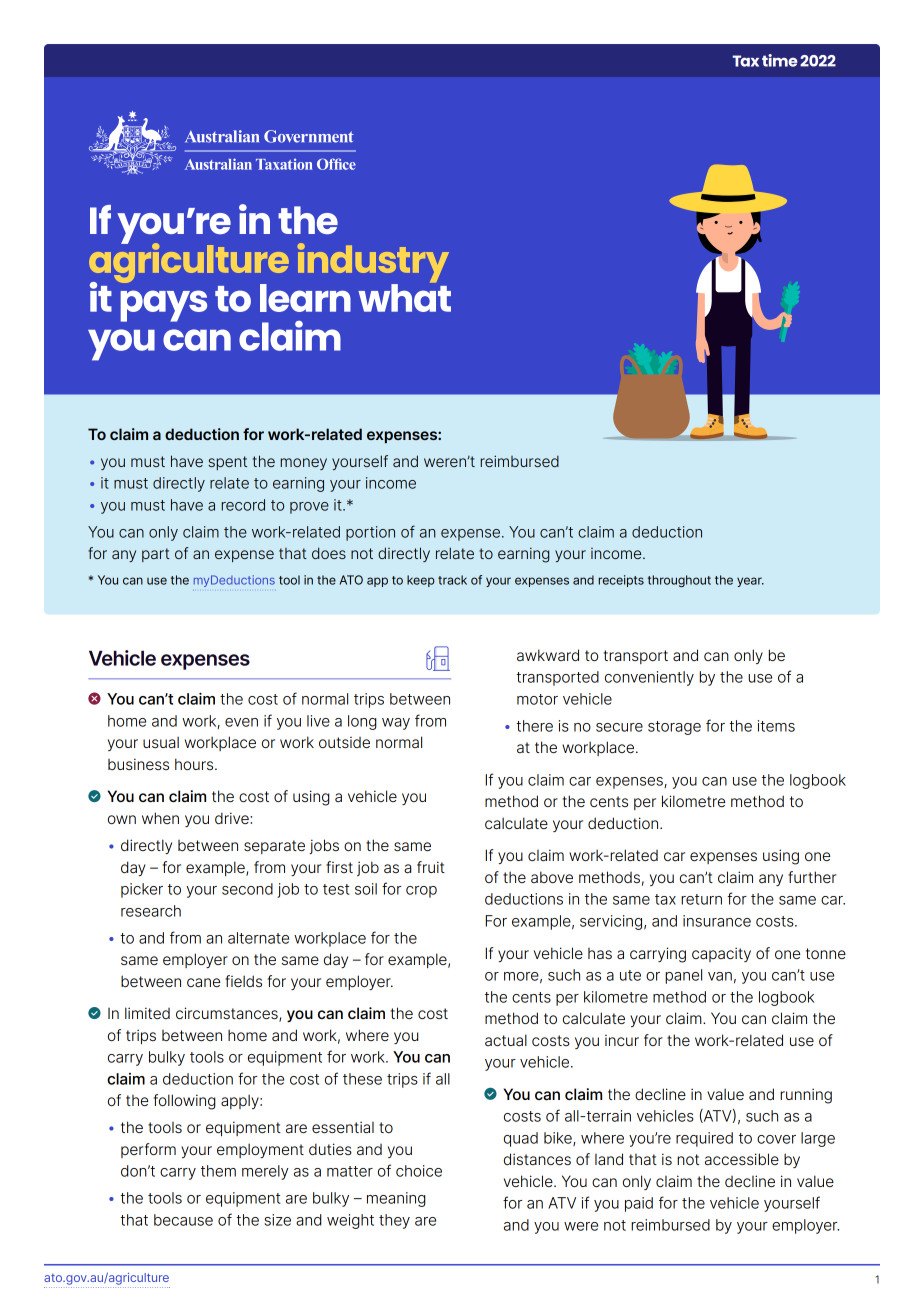 The image size is (924, 1308). I want to click on choice, so click(419, 1171).
